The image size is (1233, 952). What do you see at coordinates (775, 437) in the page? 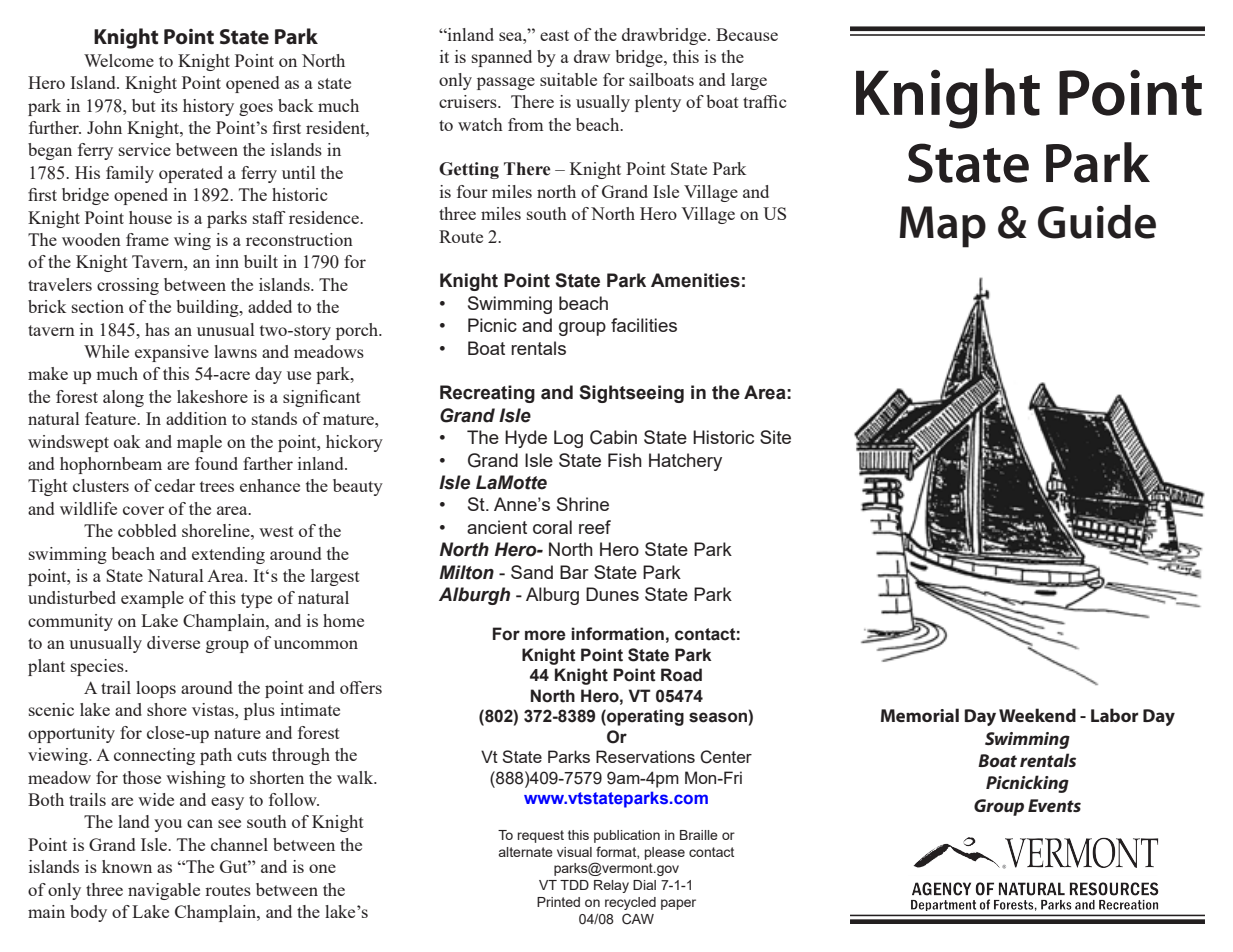
I see `Site` at bounding box center [775, 437].
